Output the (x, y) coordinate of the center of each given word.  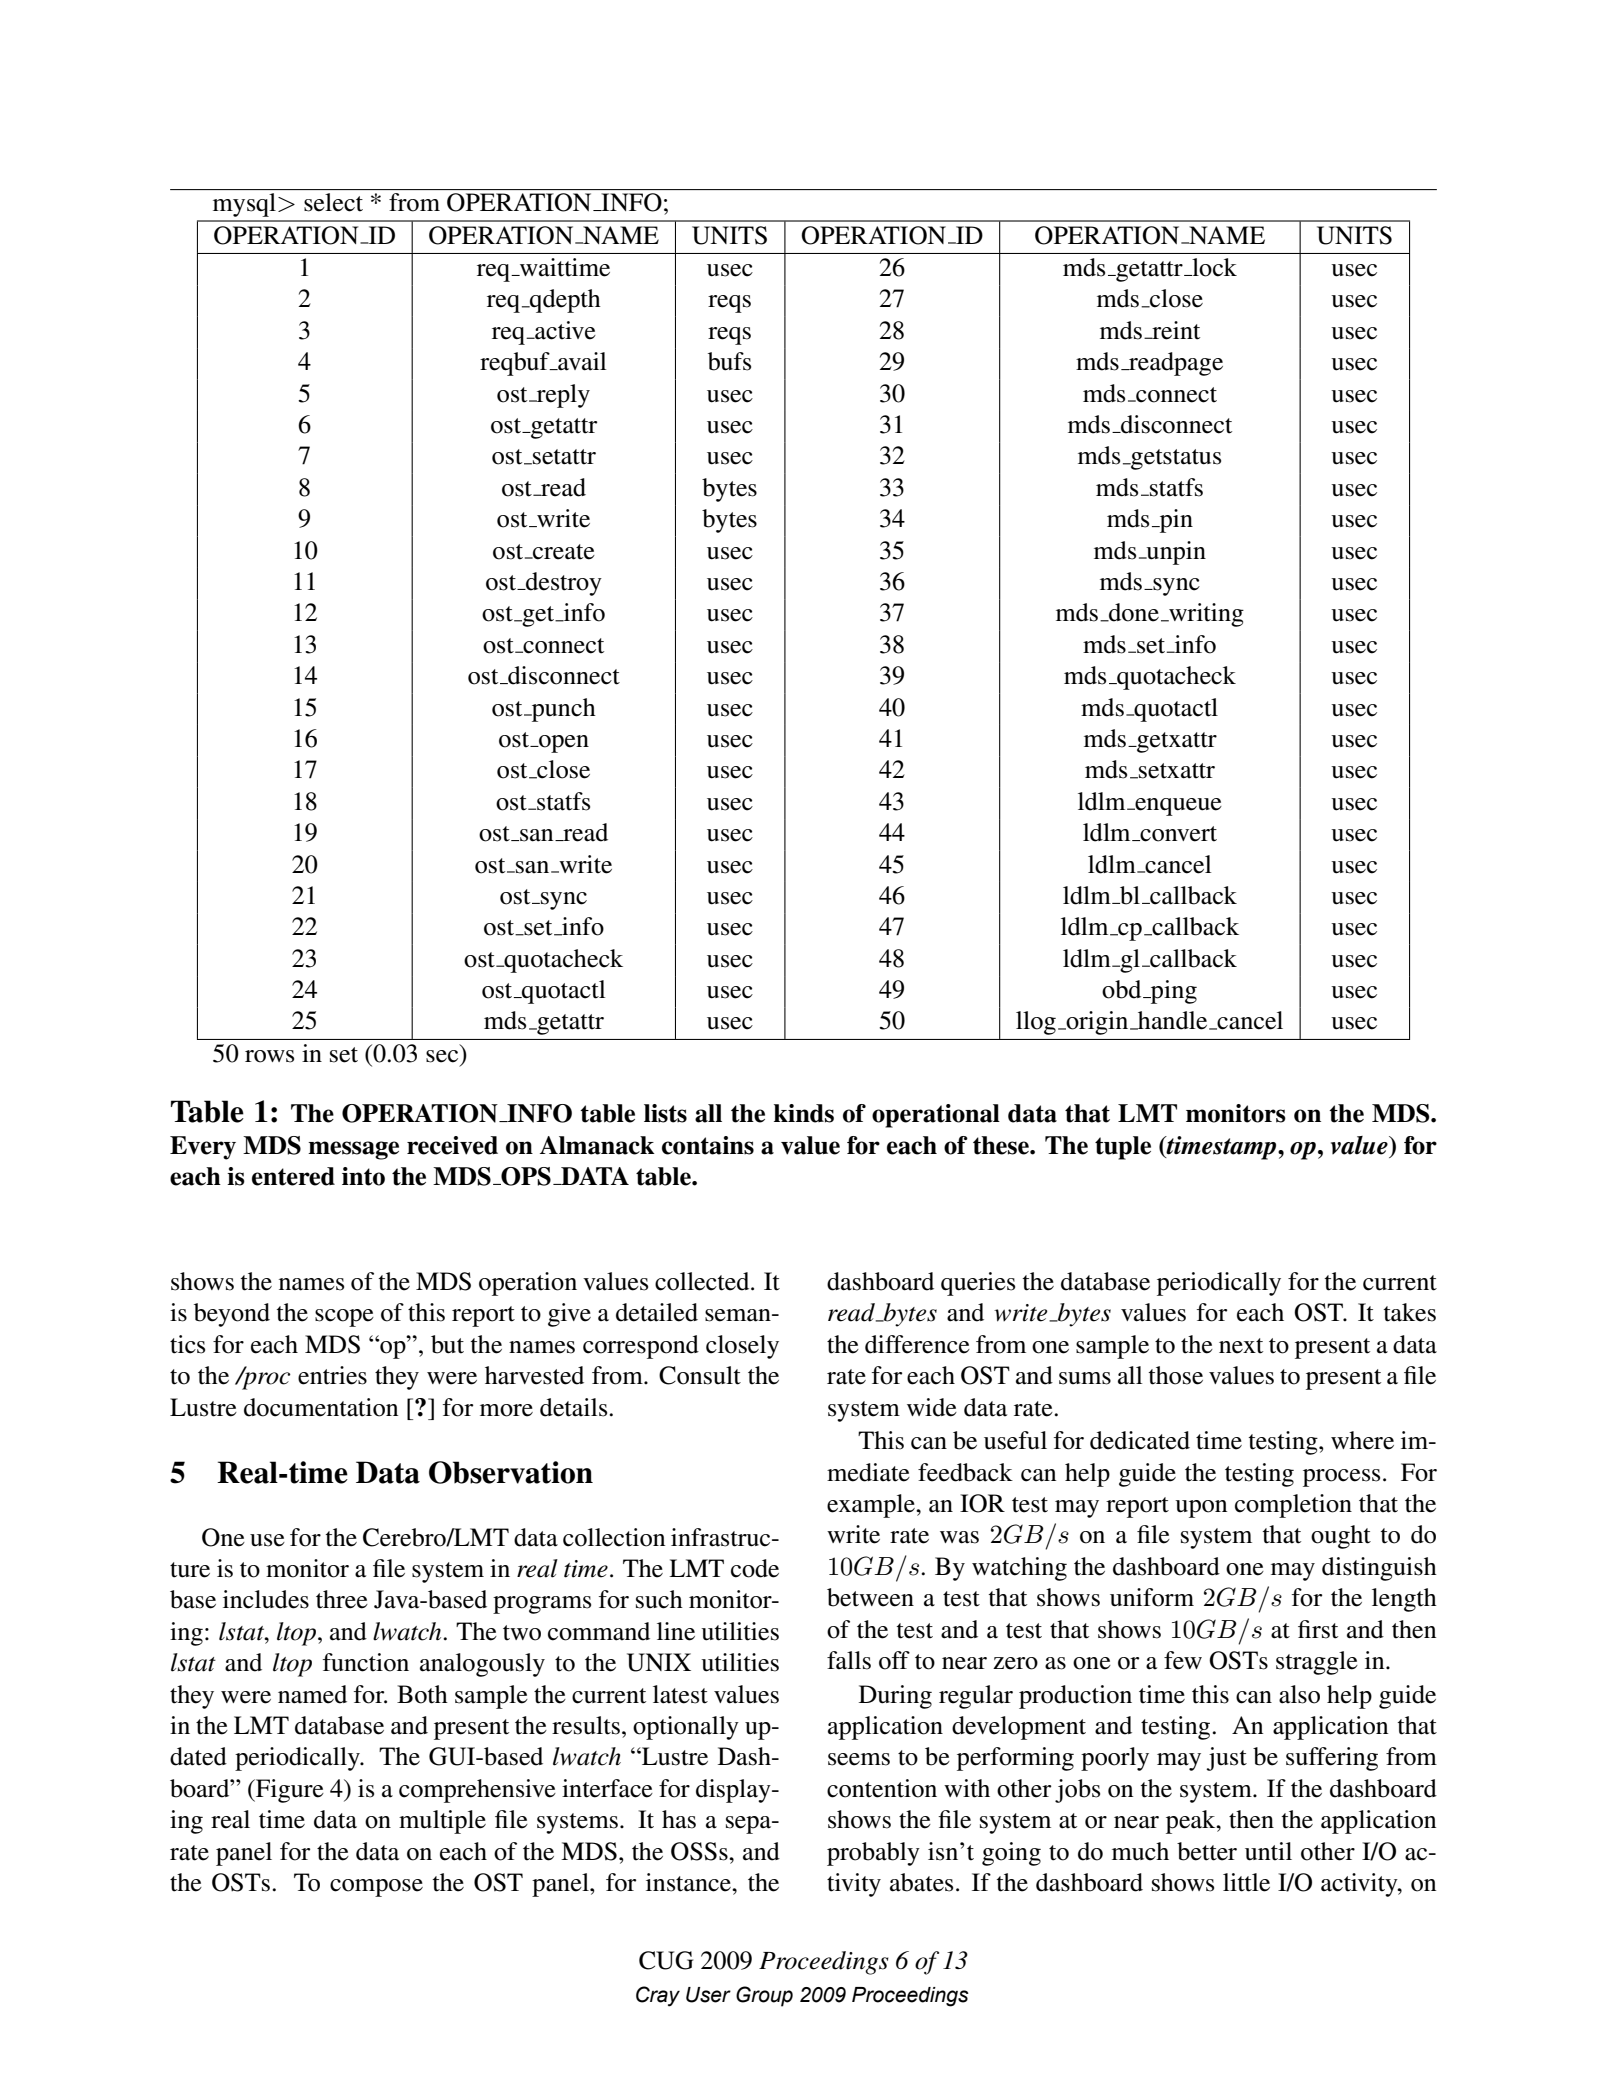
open (563, 744)
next (1241, 1346)
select (333, 202)
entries (332, 1375)
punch (562, 710)
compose (376, 1888)
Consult (700, 1375)
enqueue (1177, 807)
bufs (729, 361)
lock (1213, 267)
